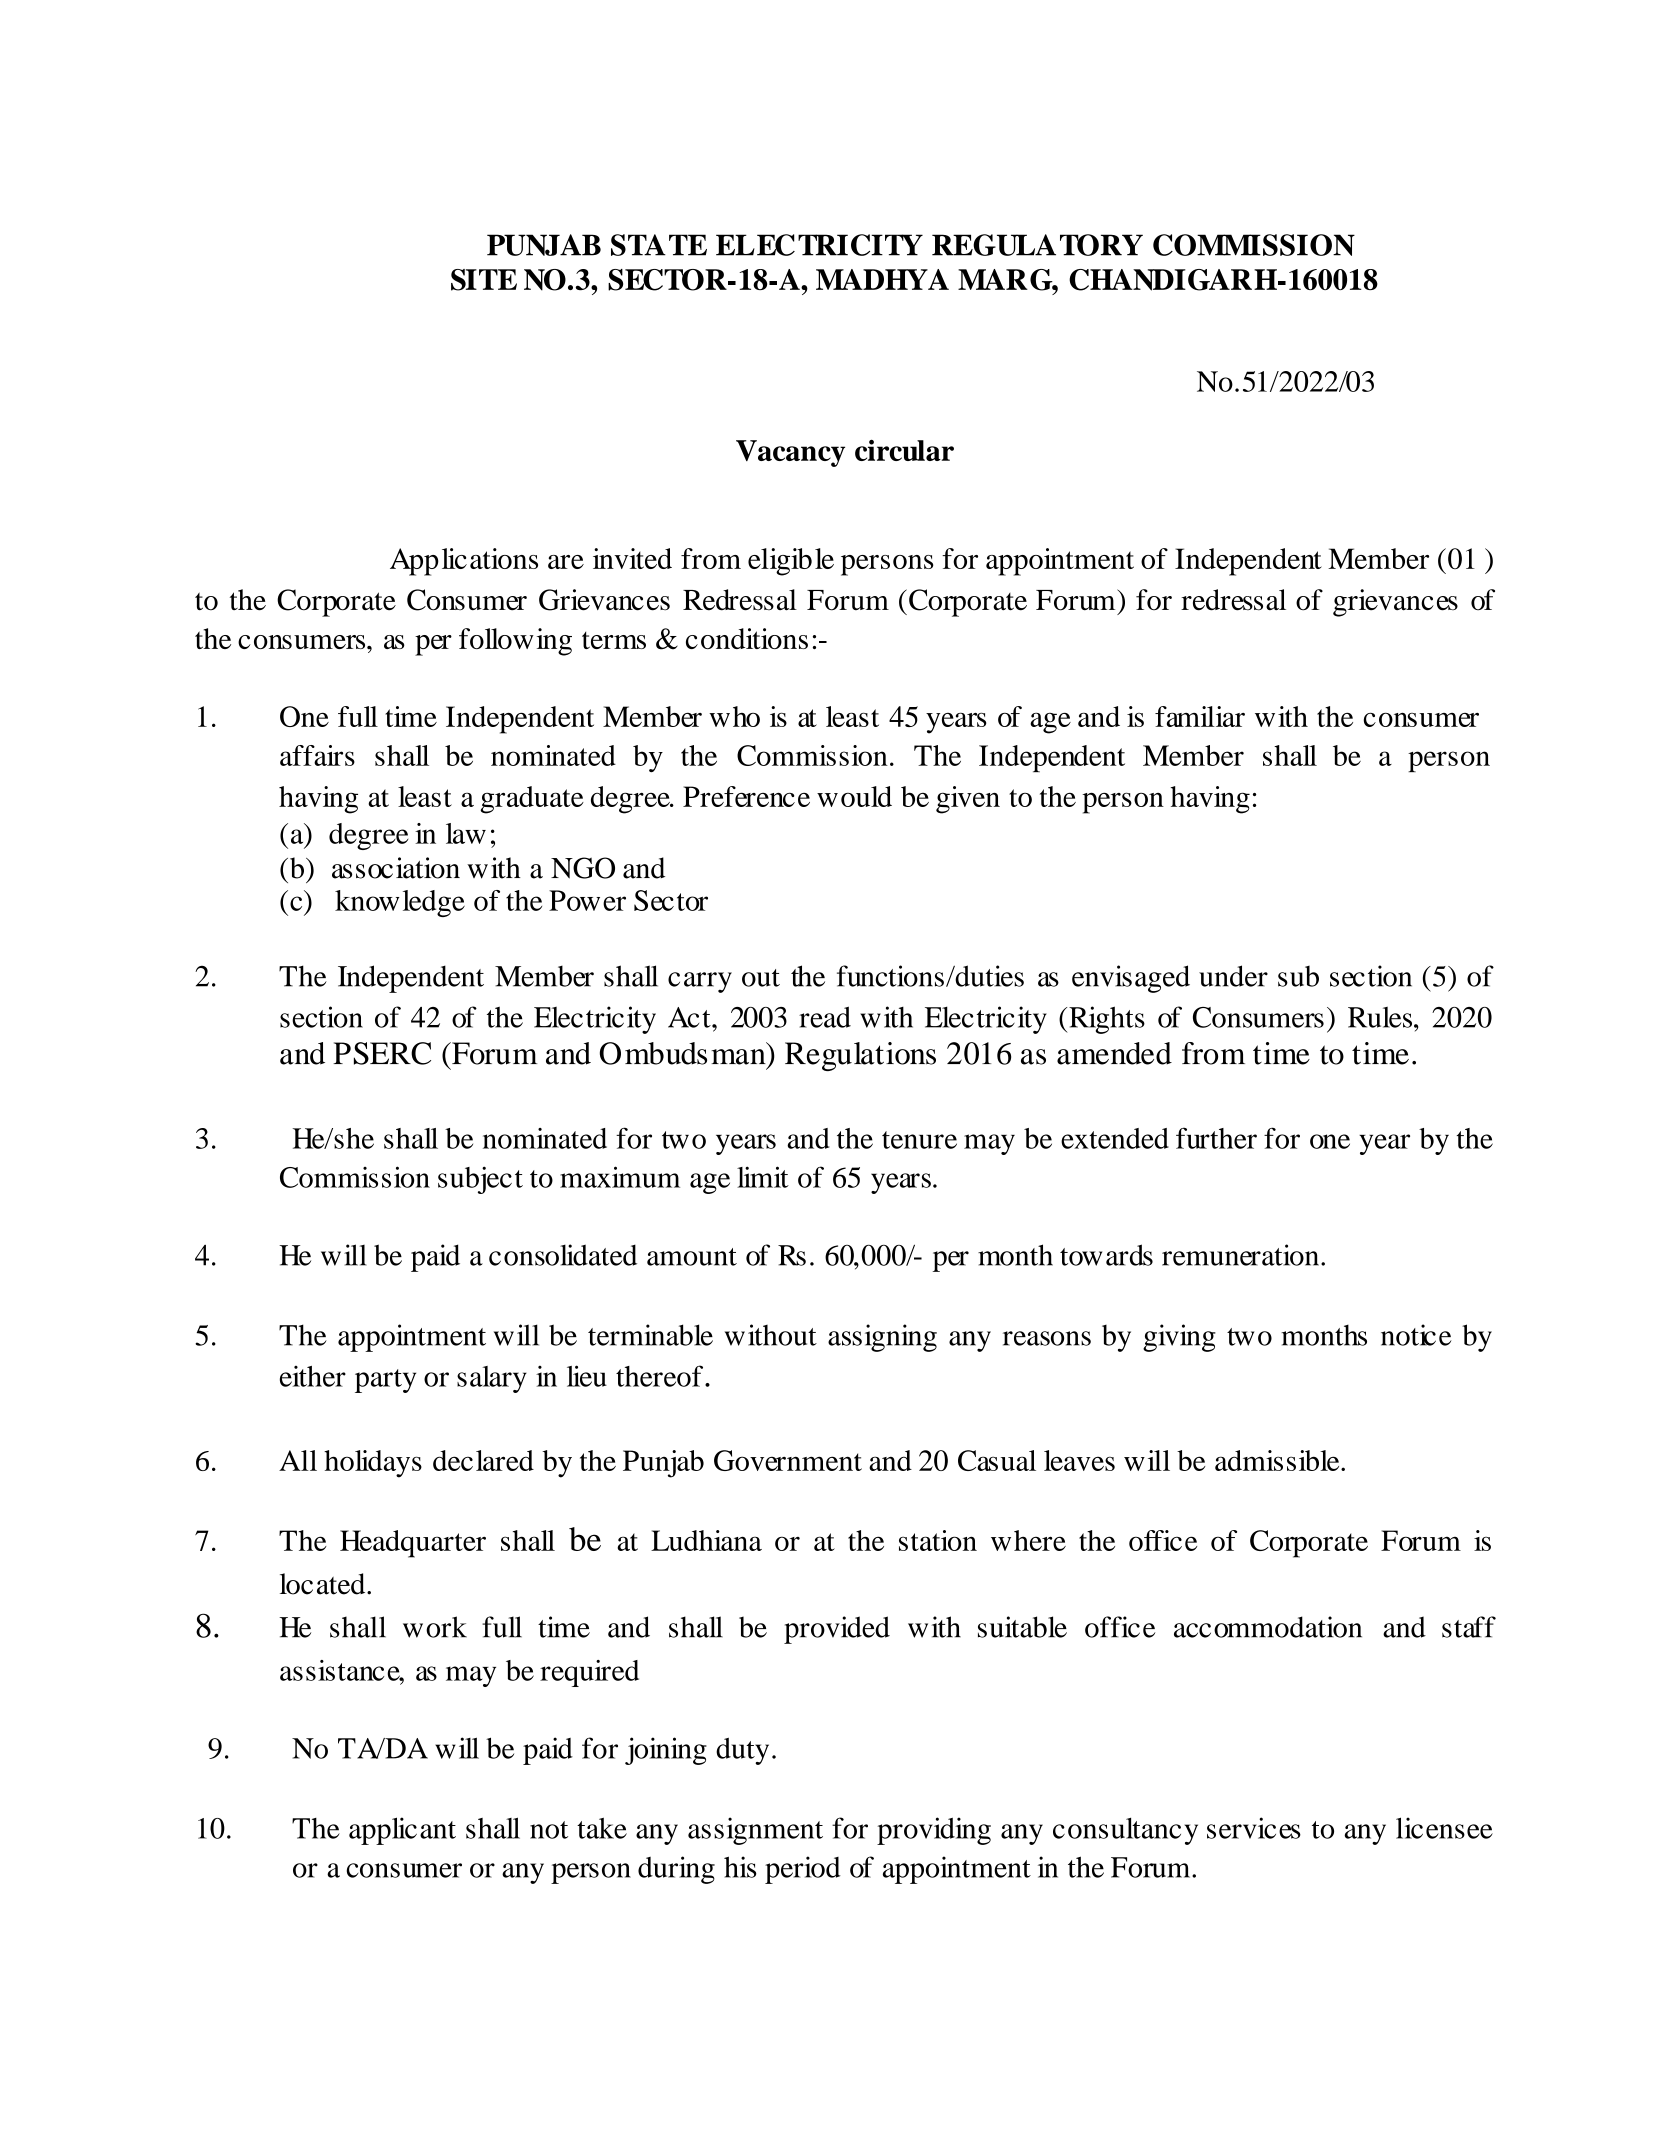 This screenshot has width=1653, height=2139. I want to click on applicant, so click(402, 1831).
